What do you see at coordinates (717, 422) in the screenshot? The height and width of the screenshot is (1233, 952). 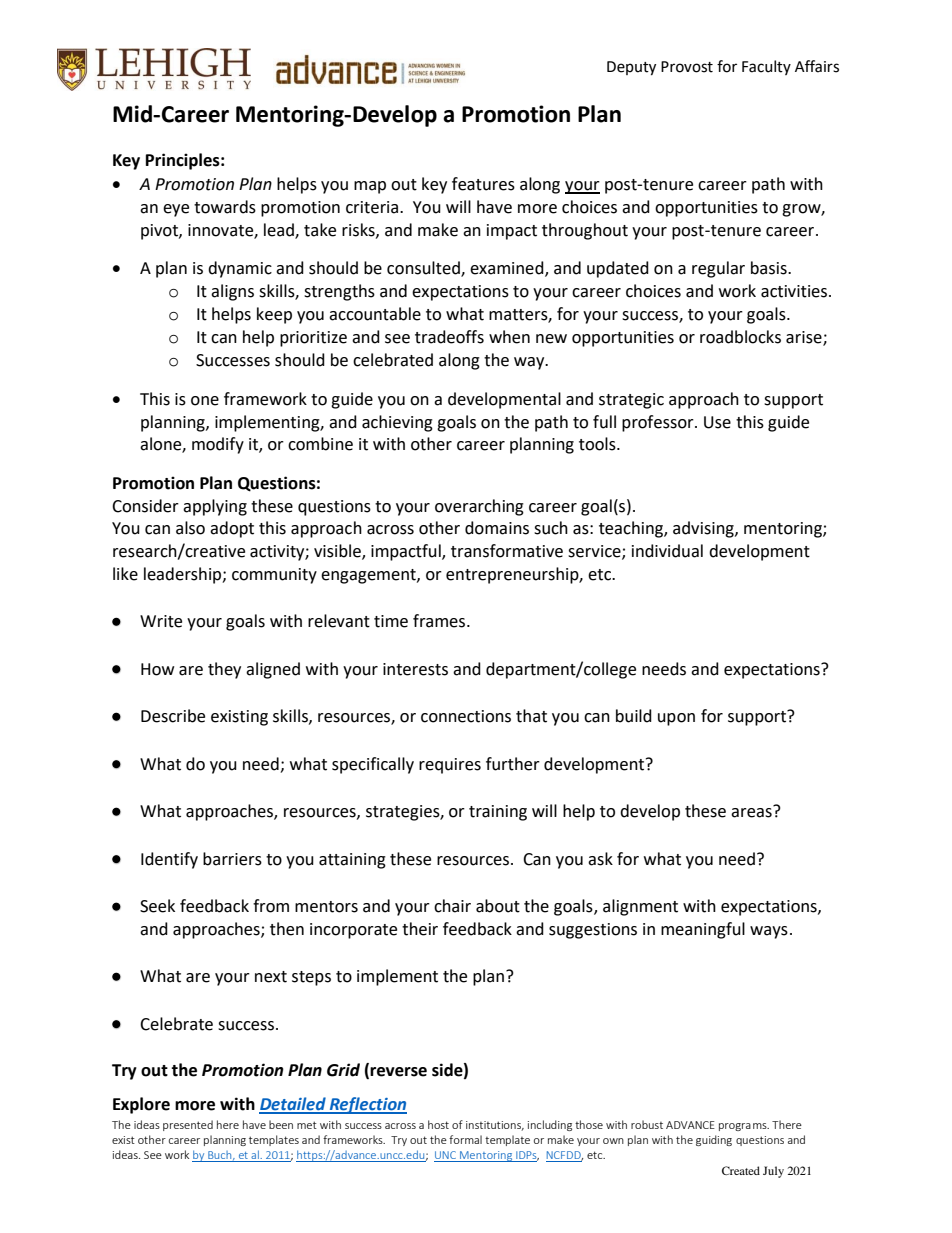 I see `Use` at bounding box center [717, 422].
